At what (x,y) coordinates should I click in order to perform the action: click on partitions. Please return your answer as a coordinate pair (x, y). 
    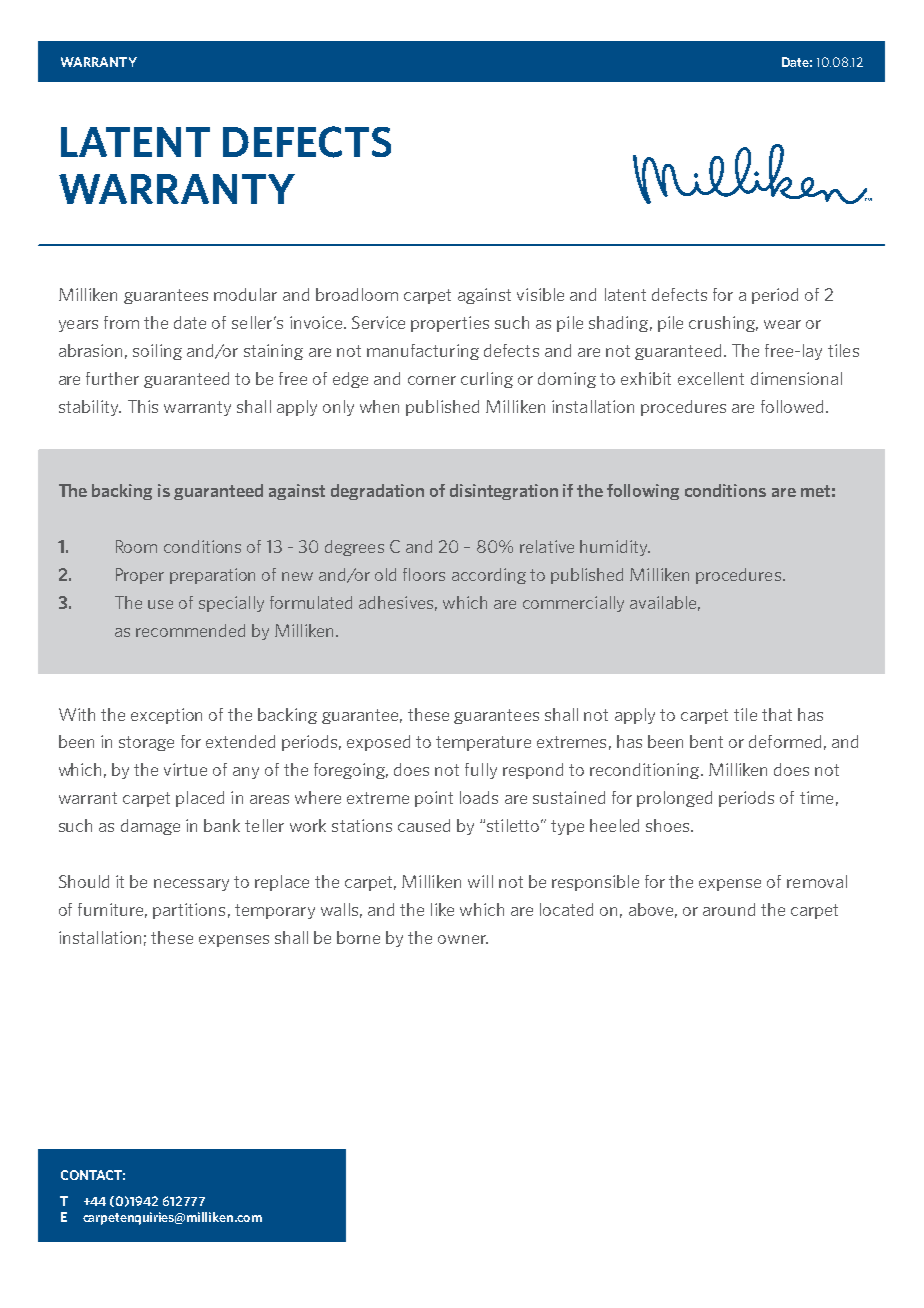
    Looking at the image, I should click on (189, 911).
